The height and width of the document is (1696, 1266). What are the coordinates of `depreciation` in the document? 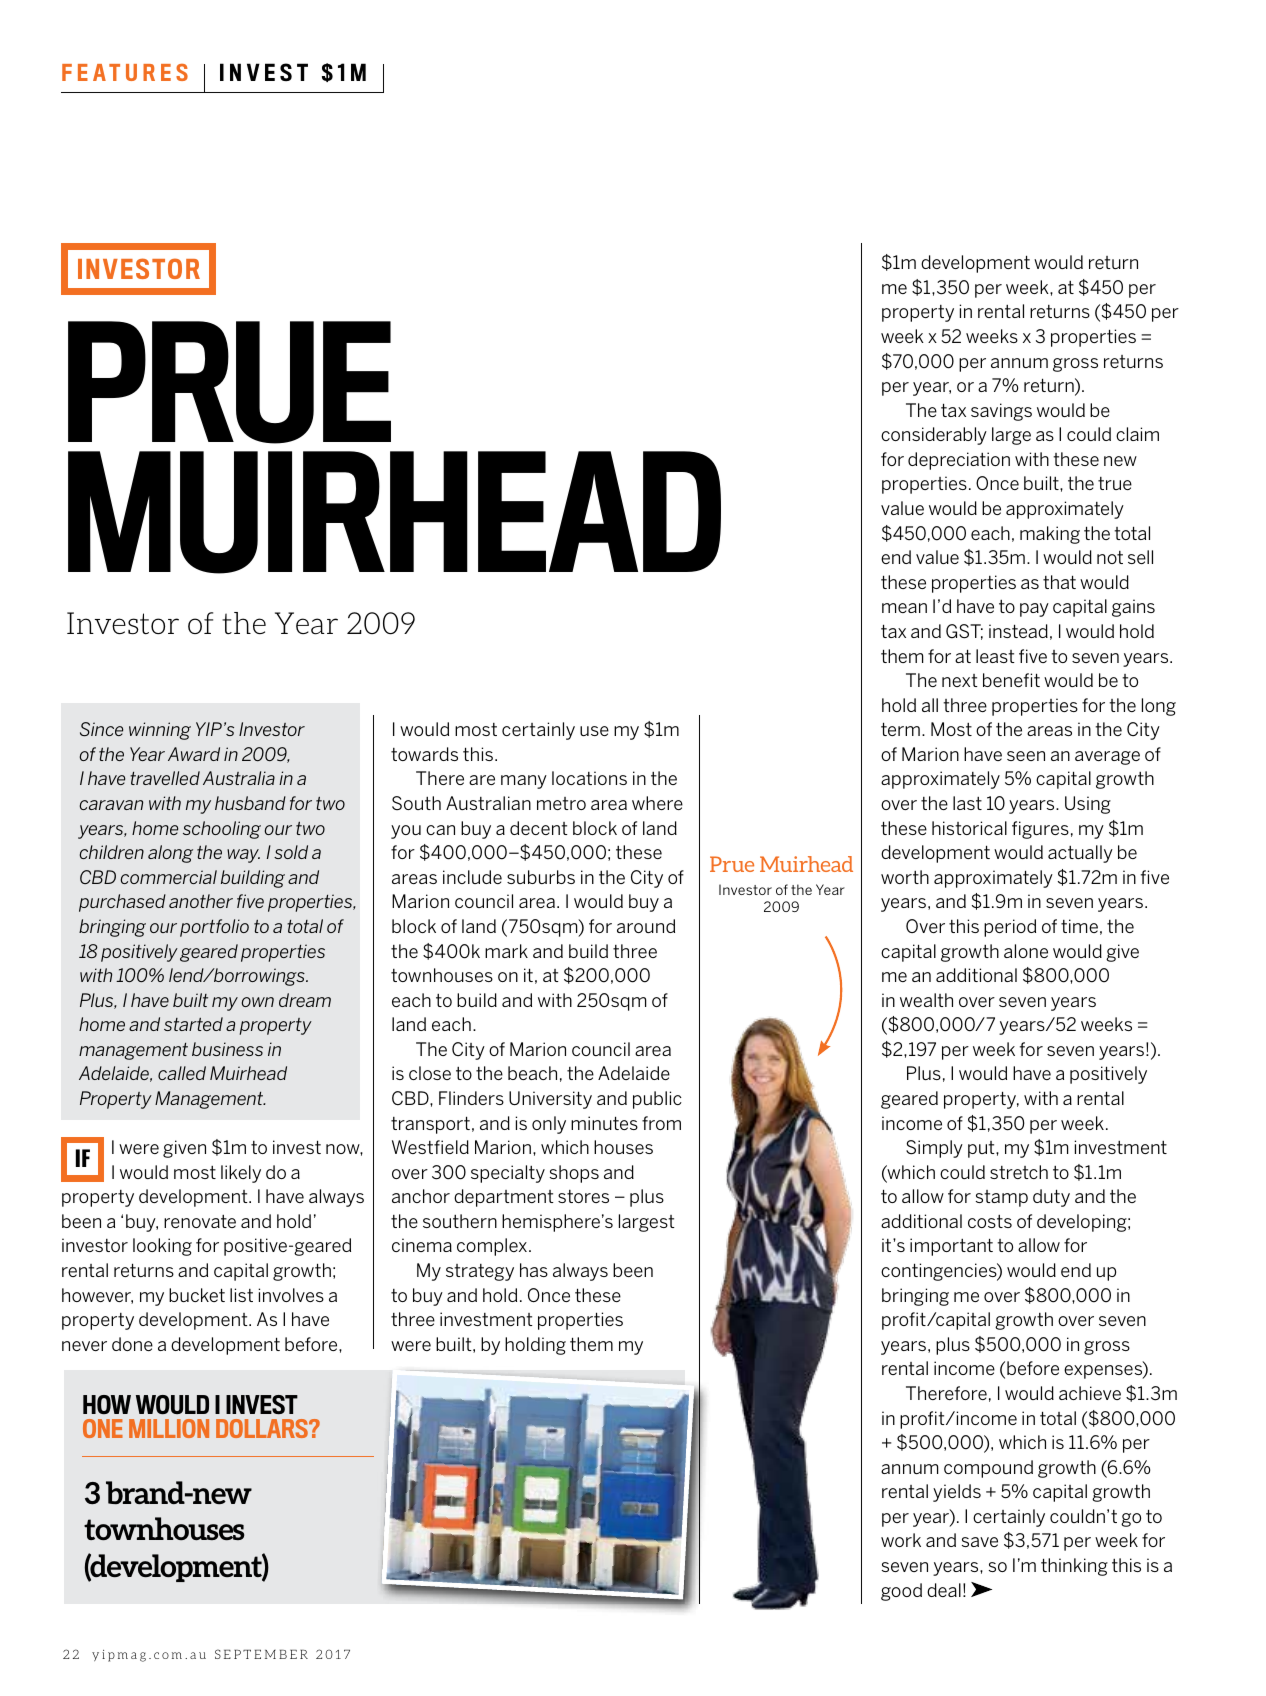 It's located at (959, 461).
